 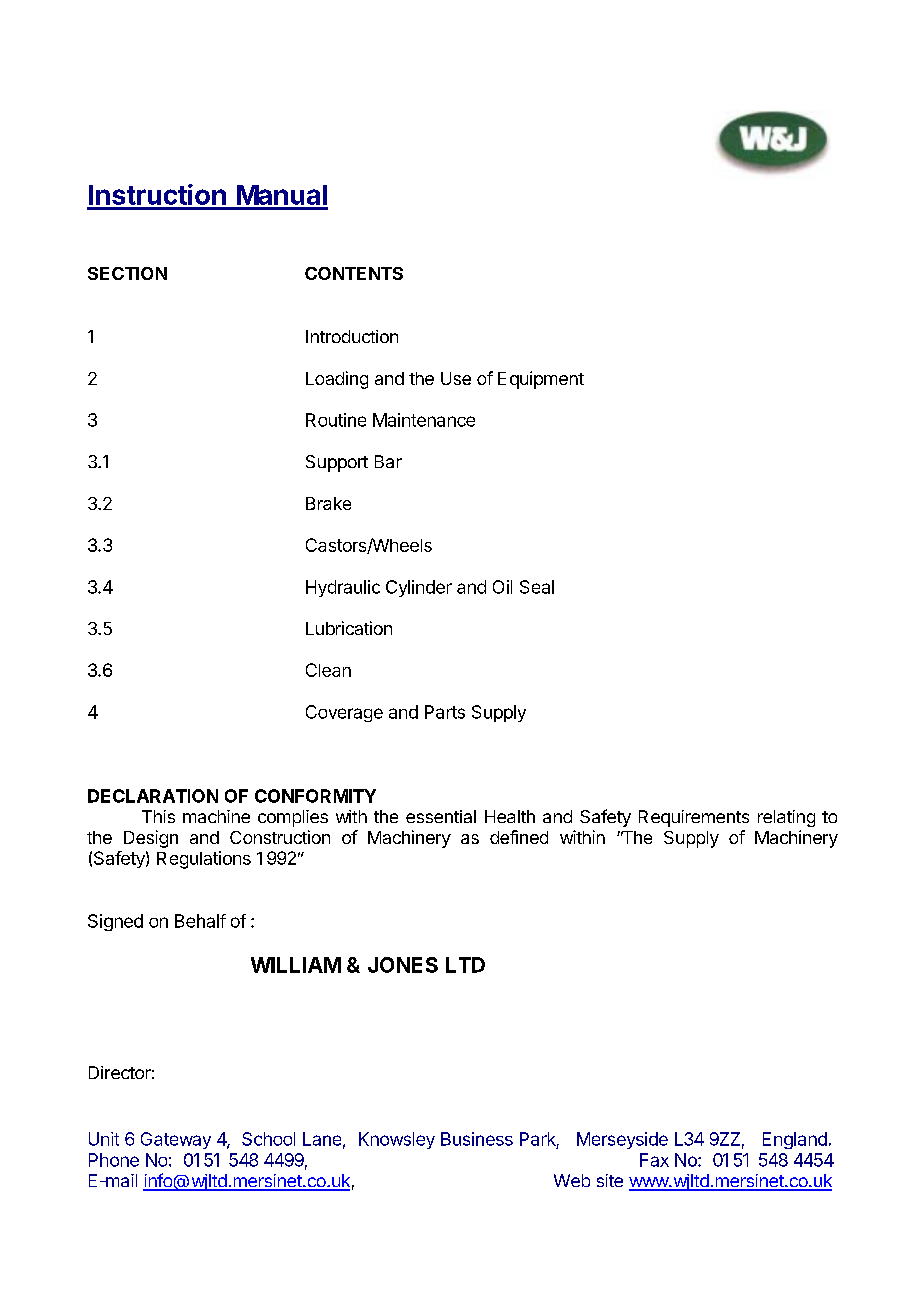 What do you see at coordinates (419, 588) in the document?
I see `Cylinder` at bounding box center [419, 588].
